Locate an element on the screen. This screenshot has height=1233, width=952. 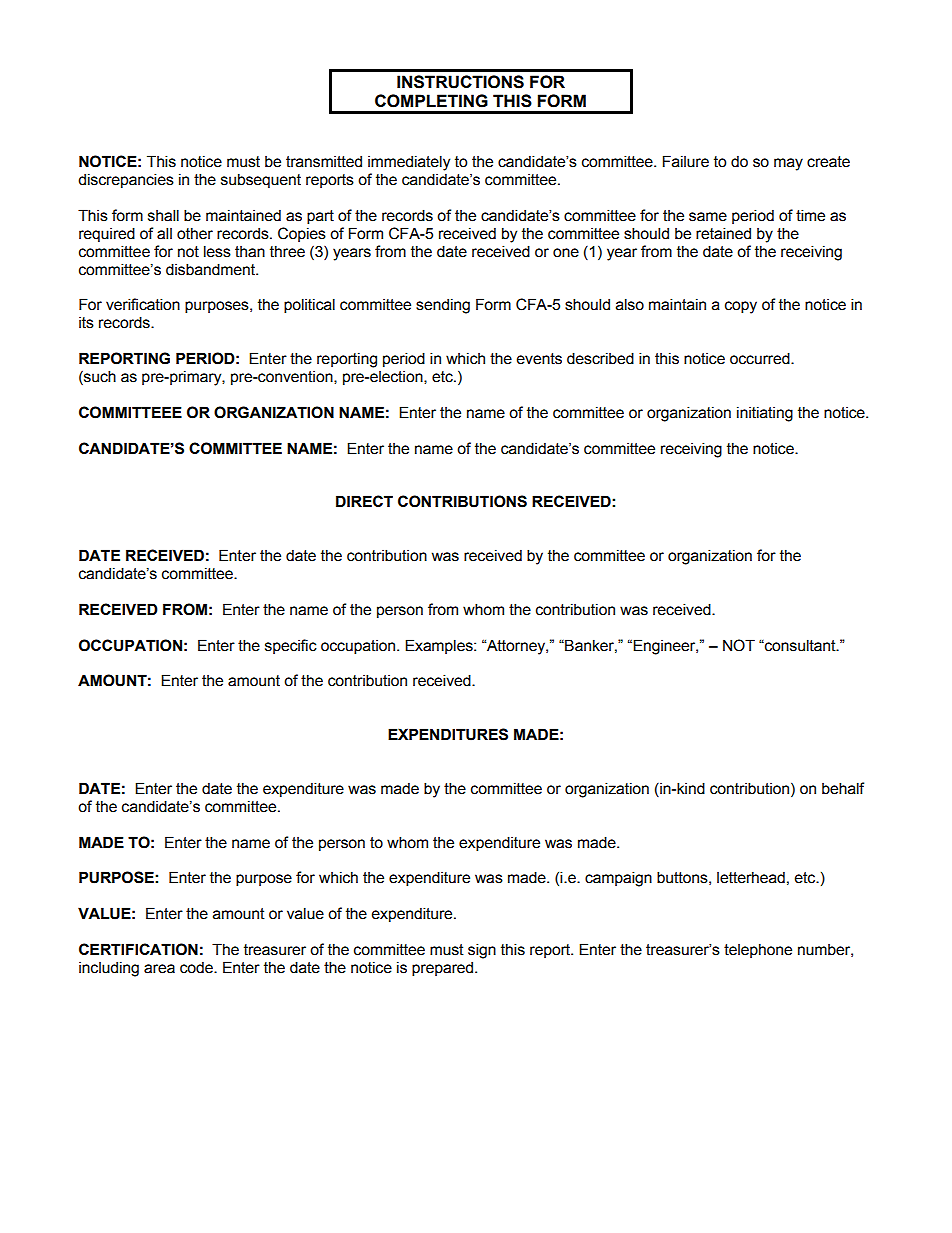
telephone is located at coordinates (758, 950).
